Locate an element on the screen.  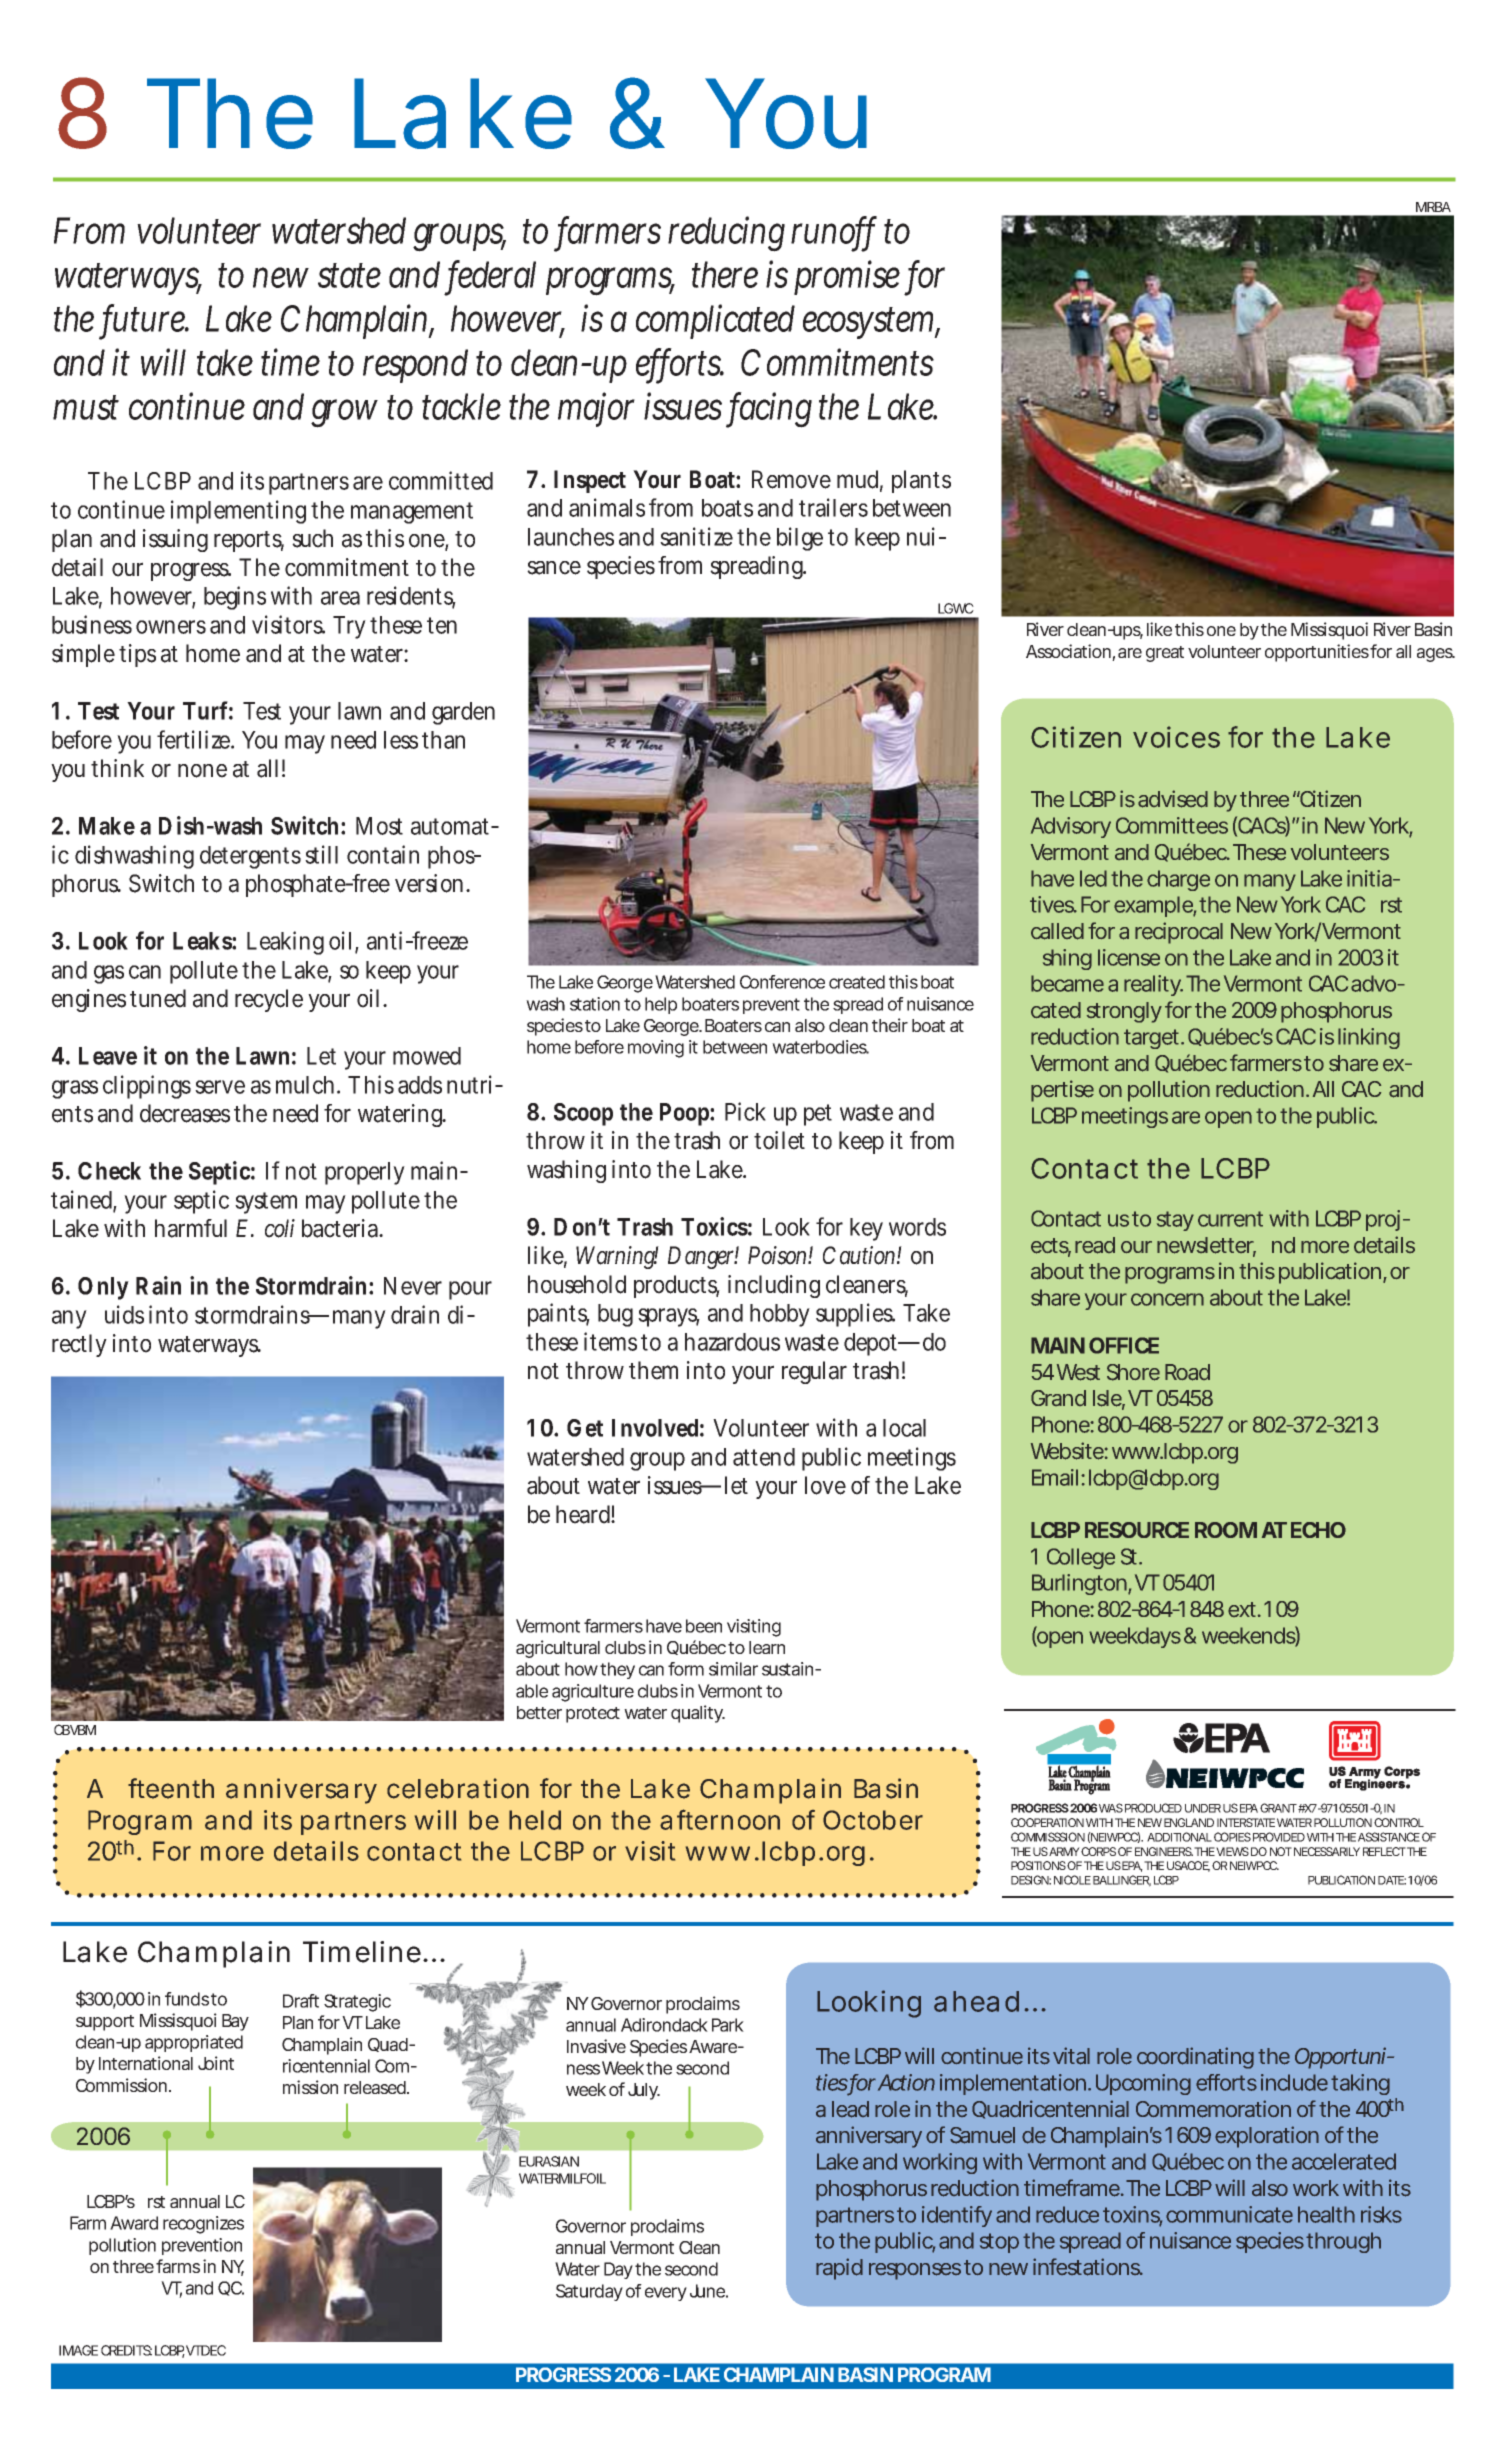
recognizes is located at coordinates (203, 2225).
